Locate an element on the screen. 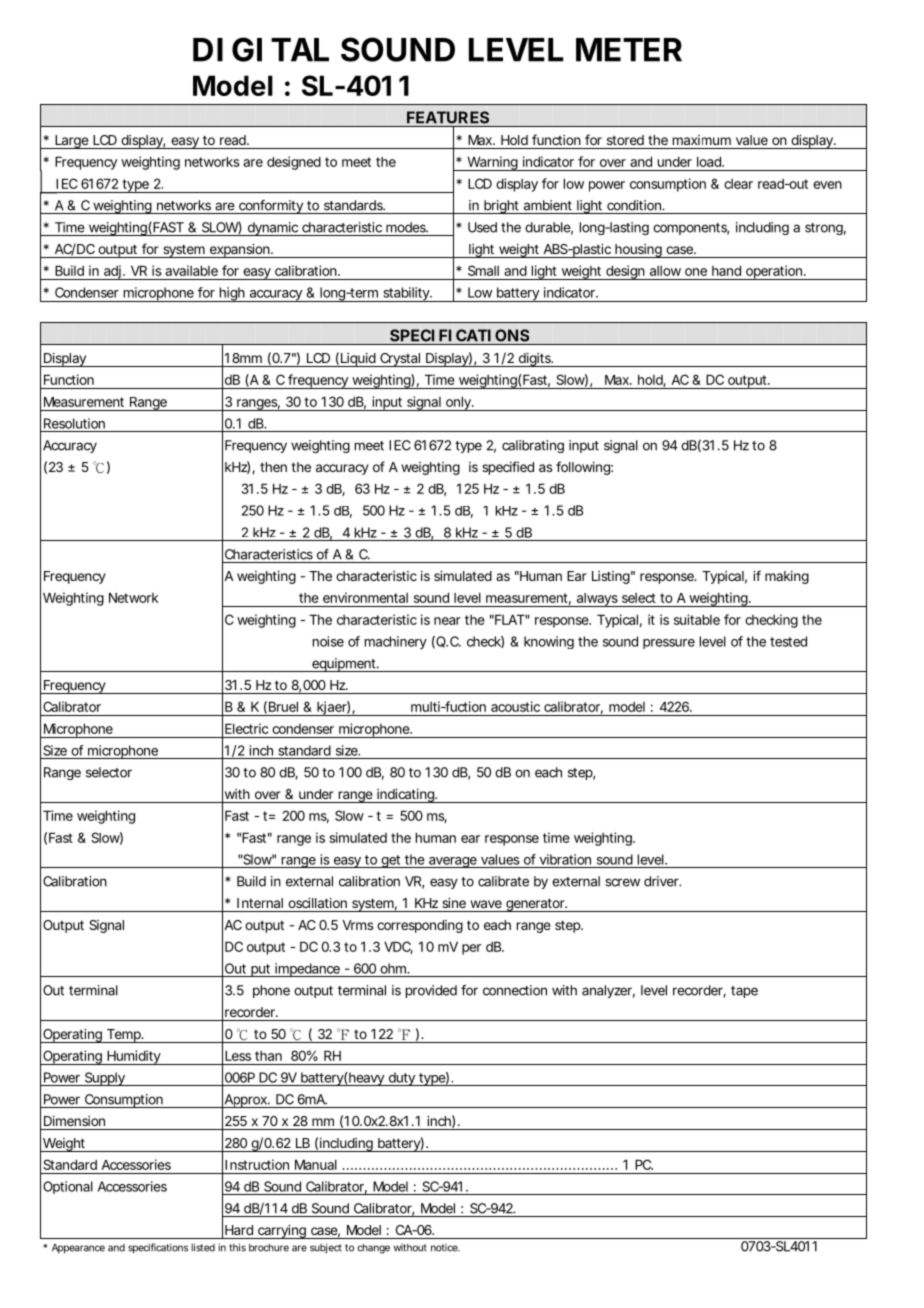 The image size is (924, 1308). DIGITAL is located at coordinates (261, 49).
